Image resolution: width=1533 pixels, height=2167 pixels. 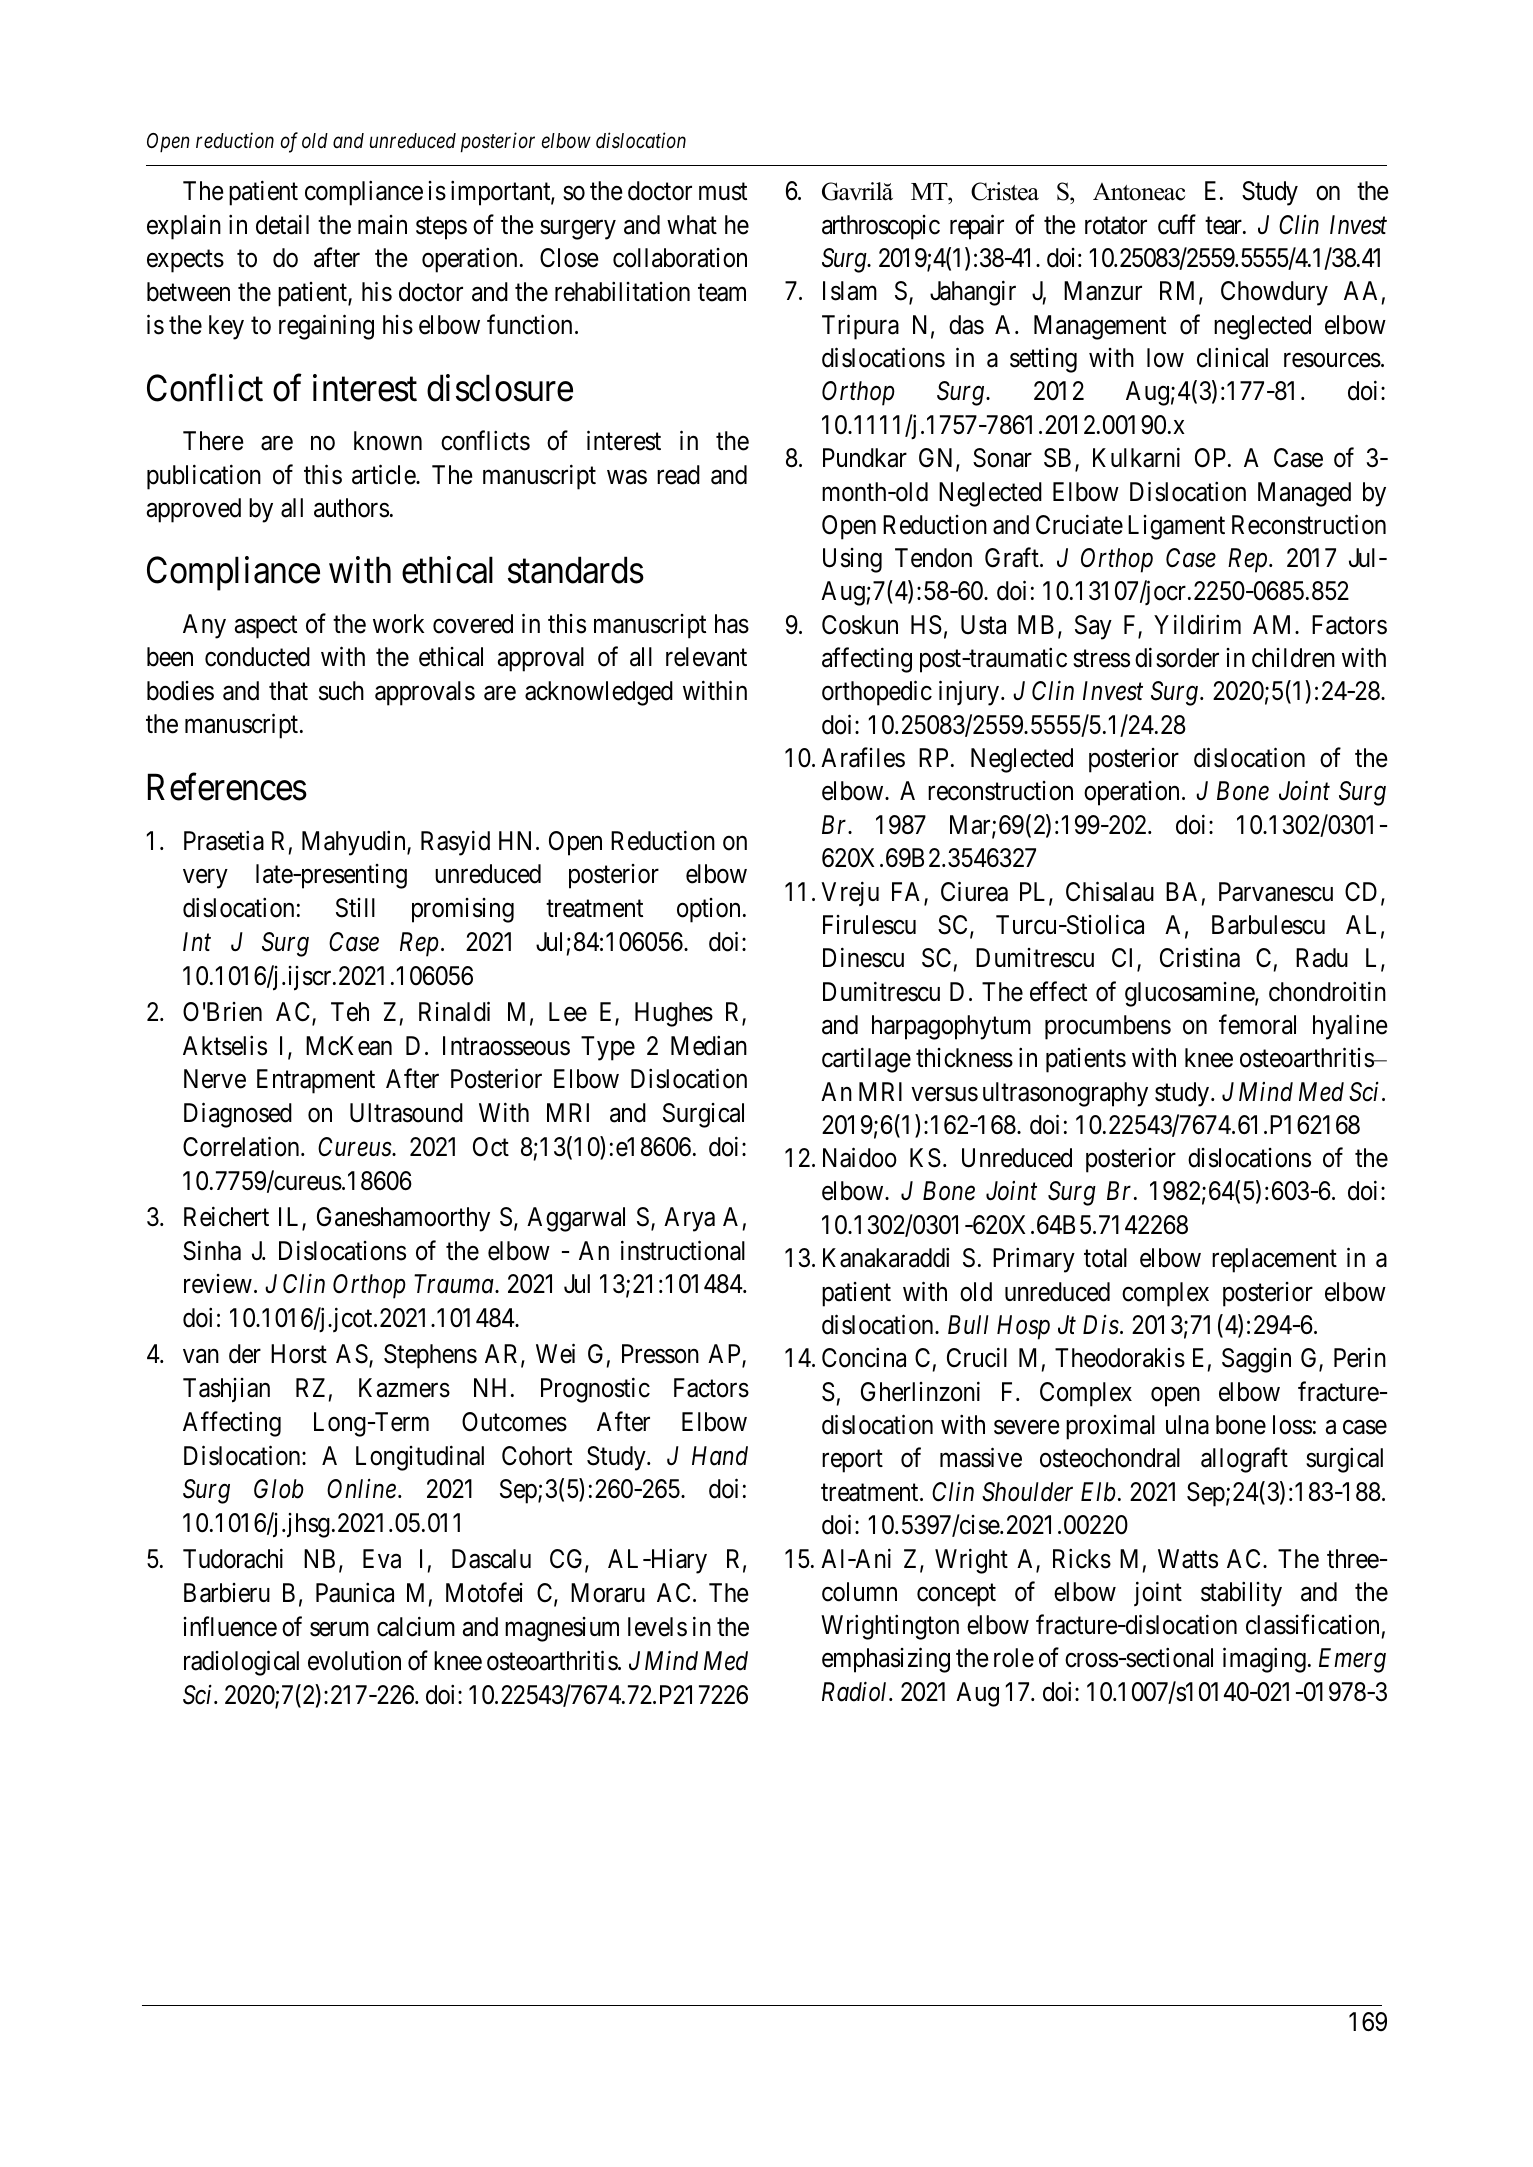 What do you see at coordinates (1241, 1594) in the screenshot?
I see `stability` at bounding box center [1241, 1594].
